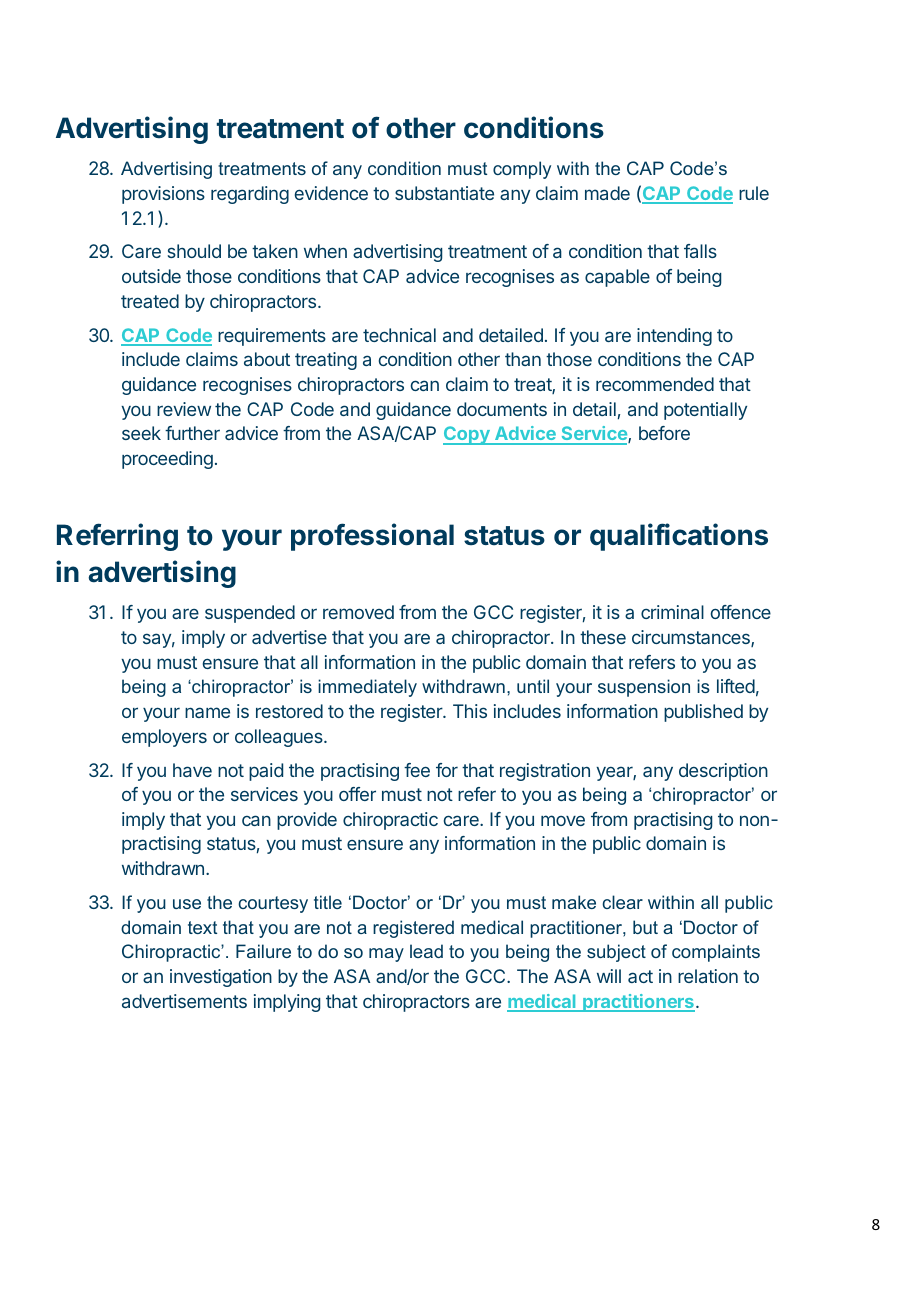  I want to click on investigation, so click(221, 978).
